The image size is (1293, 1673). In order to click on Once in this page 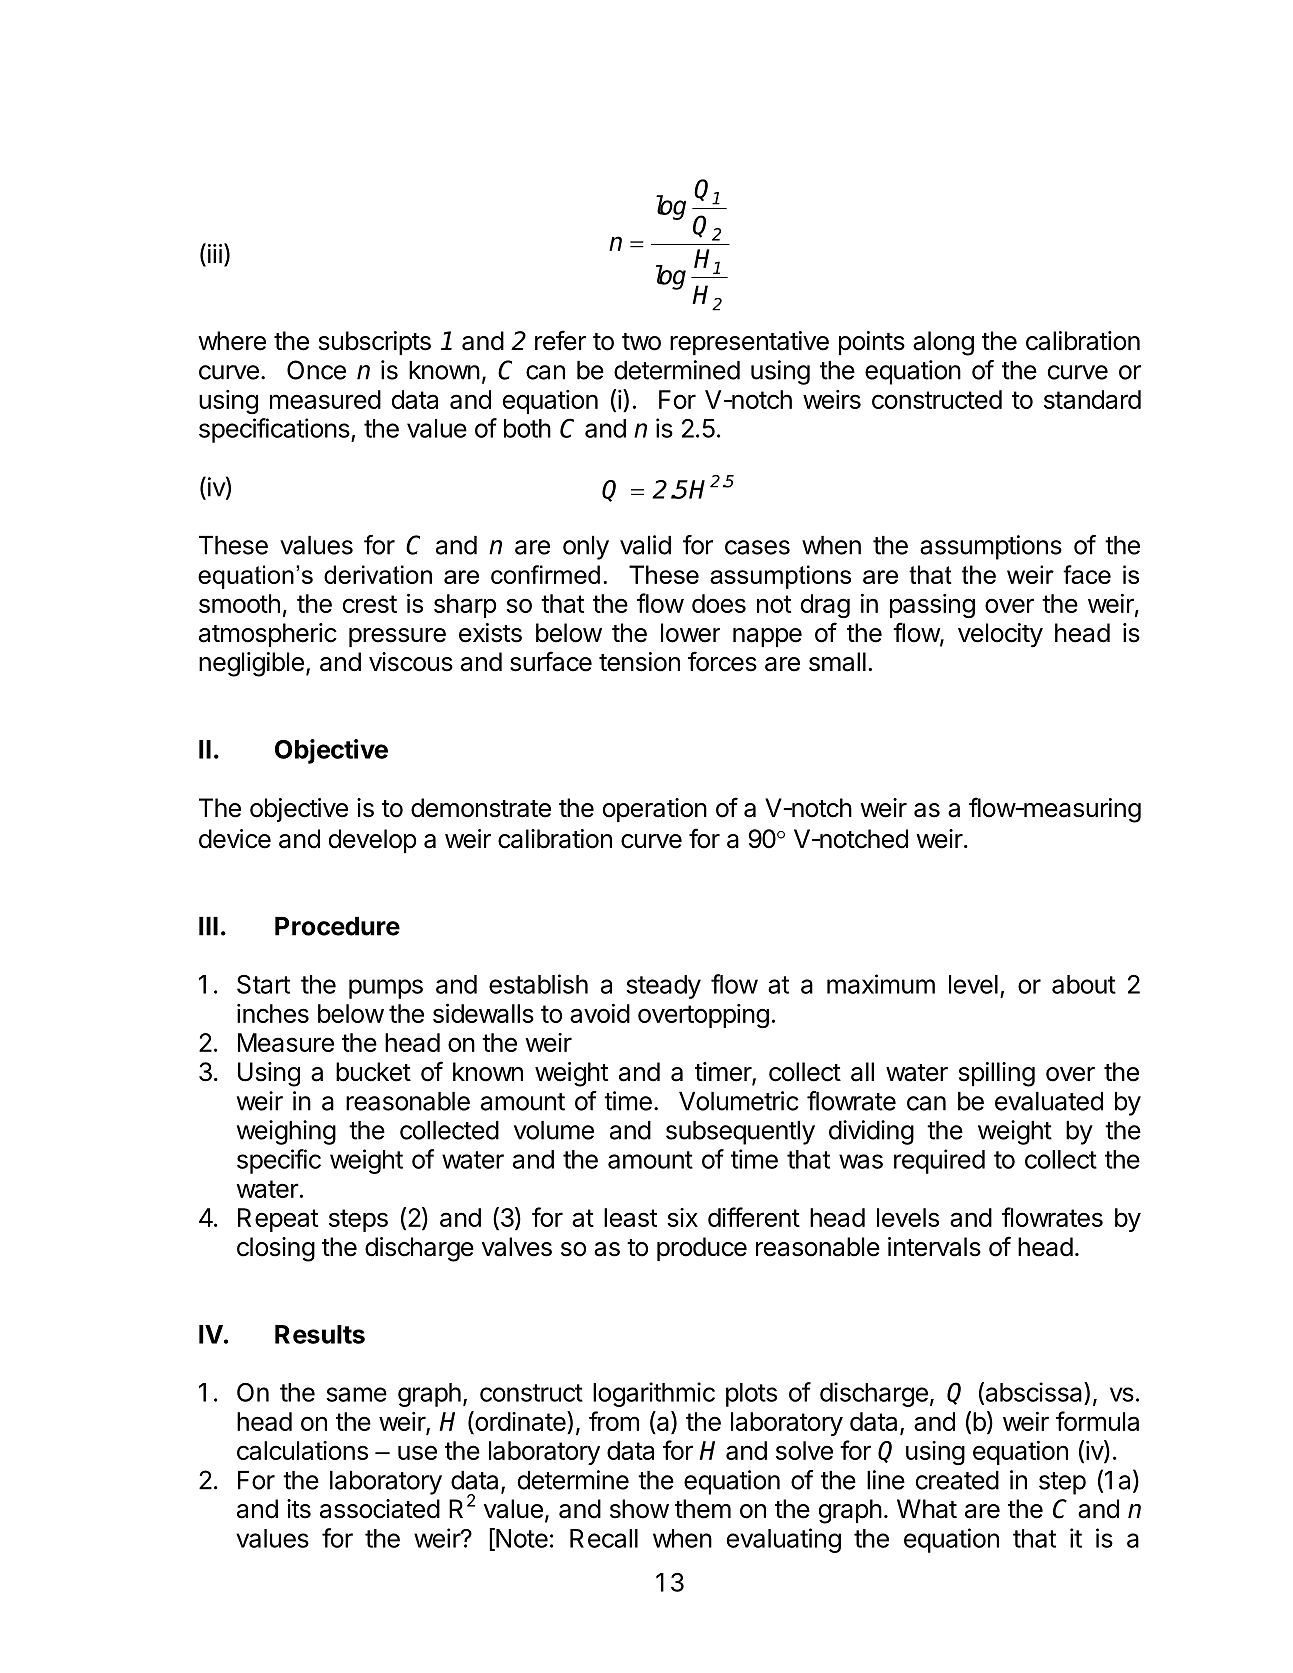, I will do `click(316, 370)`.
